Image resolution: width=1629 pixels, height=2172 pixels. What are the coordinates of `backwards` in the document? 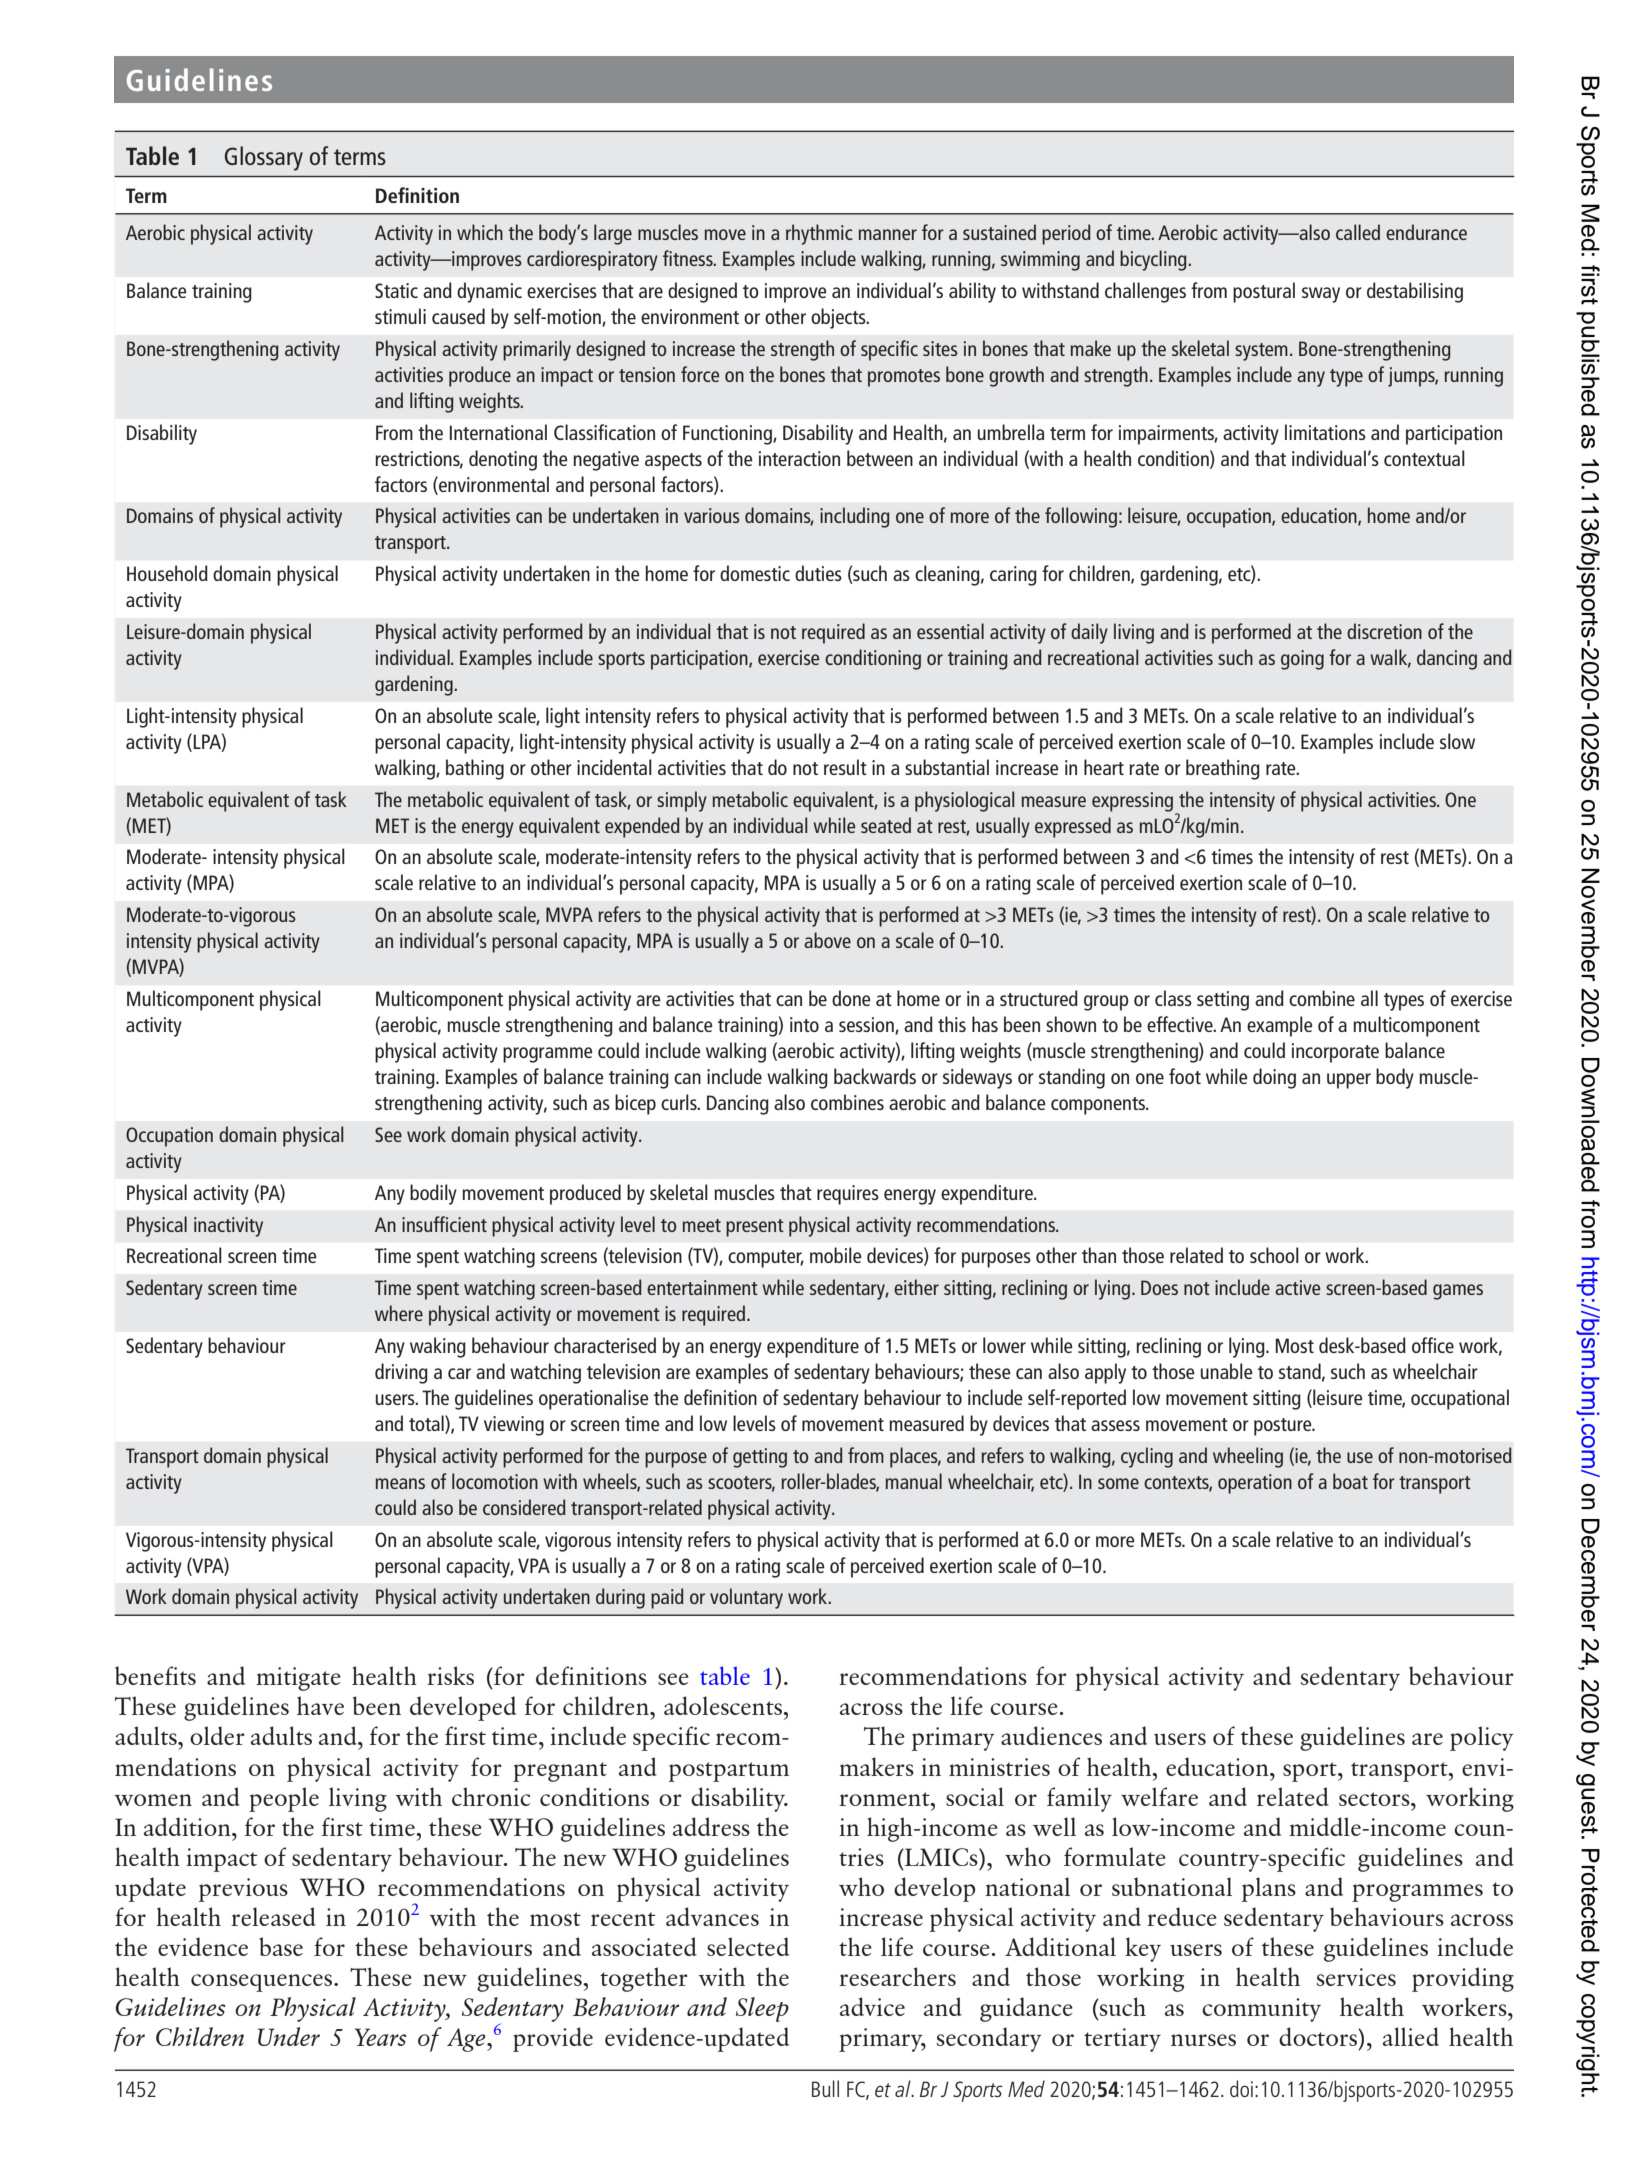 It's located at (875, 1076).
